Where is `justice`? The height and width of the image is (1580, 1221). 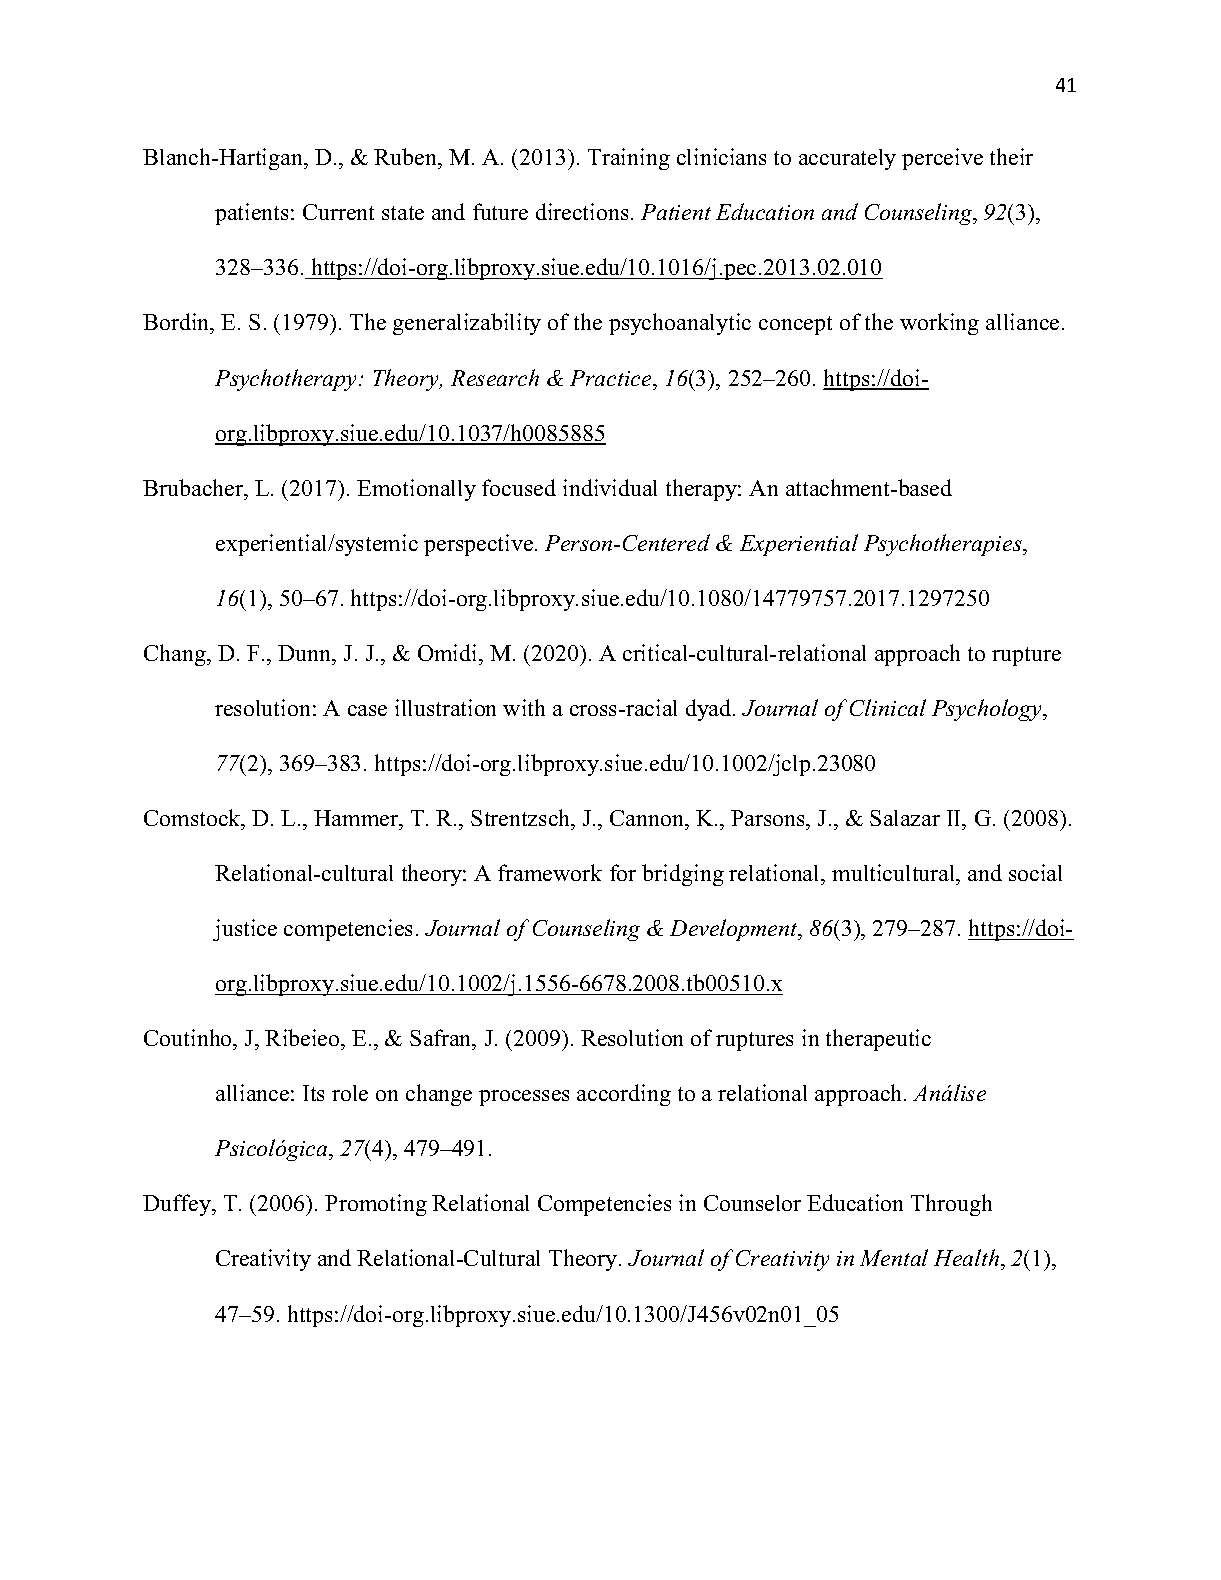 justice is located at coordinates (245, 930).
